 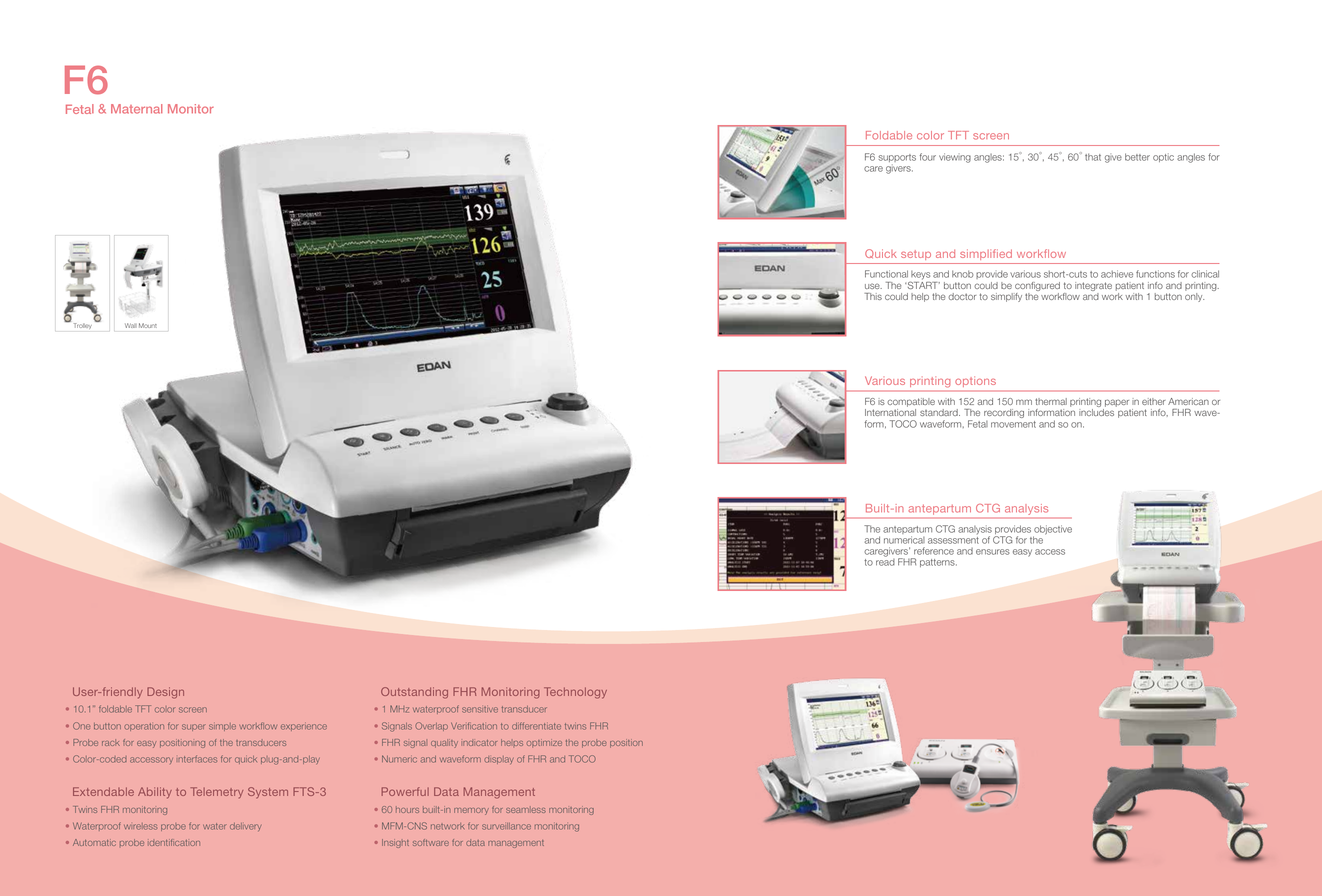 What do you see at coordinates (148, 325) in the page?
I see `Mount` at bounding box center [148, 325].
